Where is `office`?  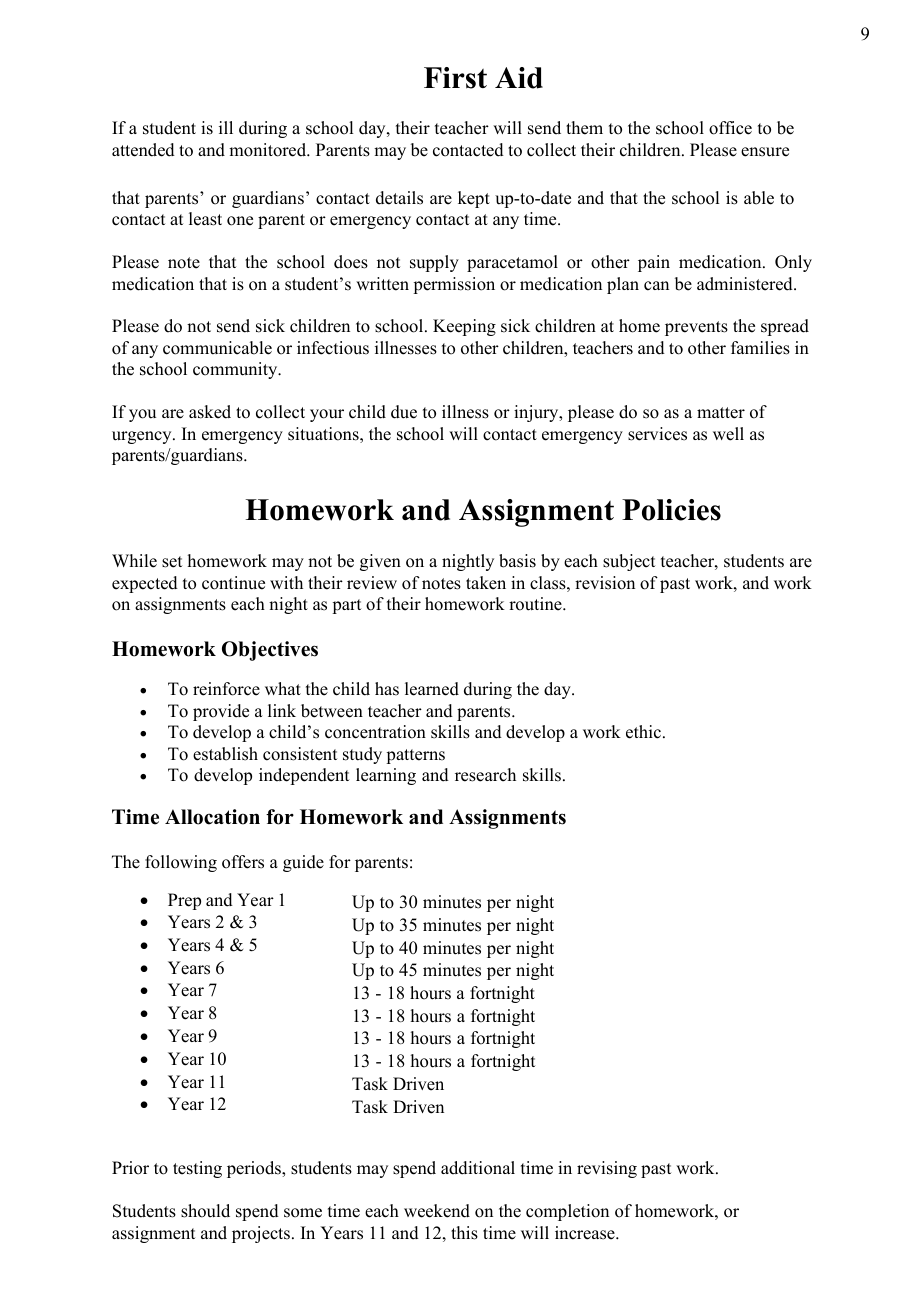 office is located at coordinates (730, 128).
